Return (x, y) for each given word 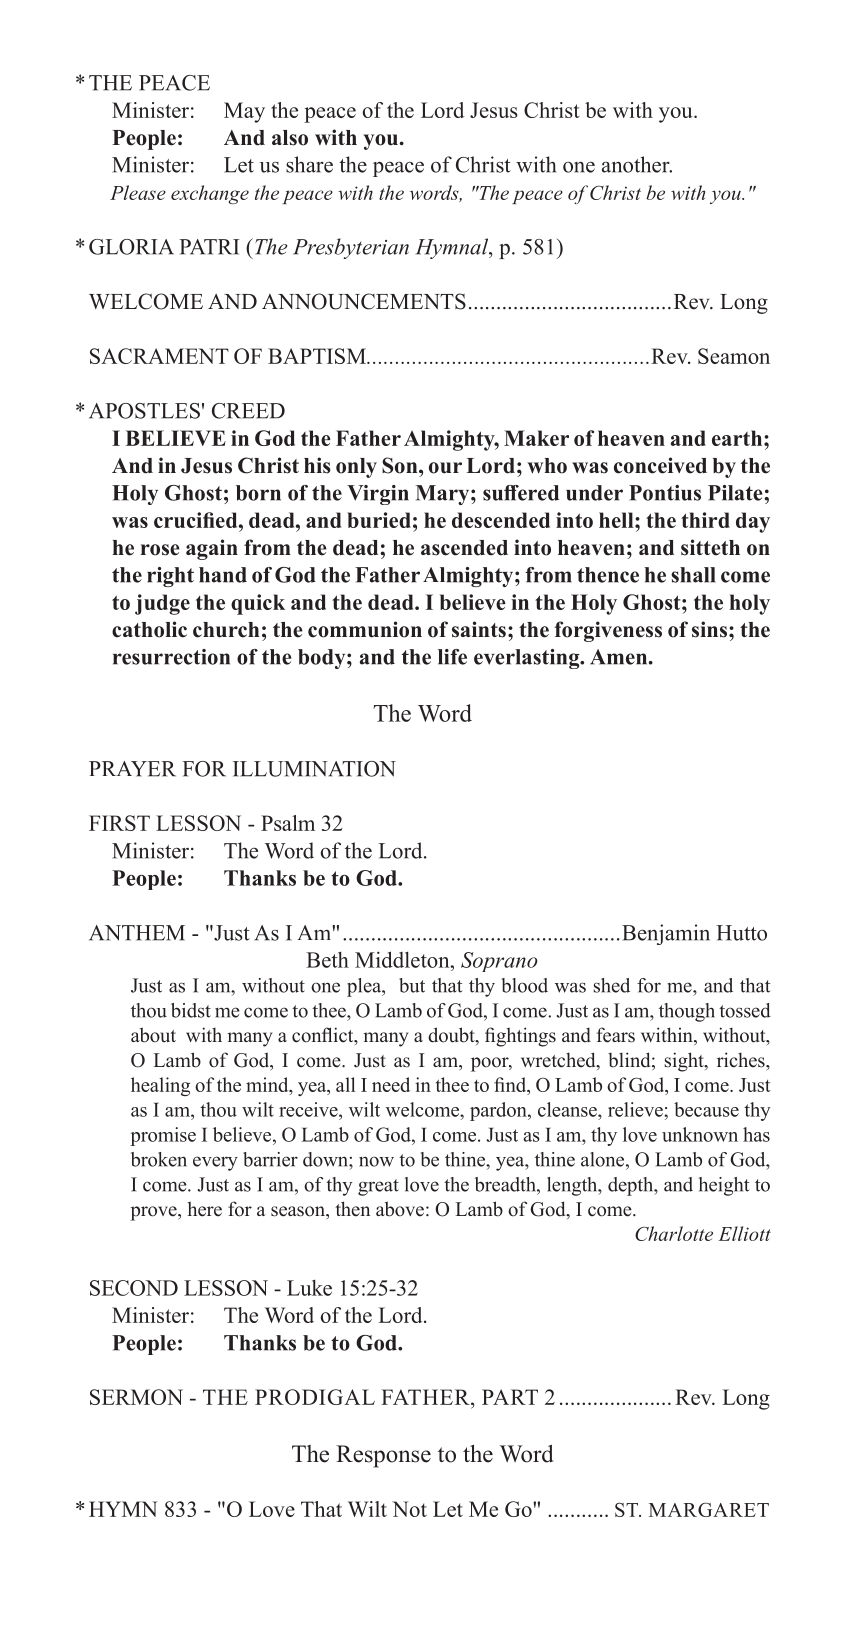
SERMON (136, 1397)
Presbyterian (351, 248)
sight (685, 1062)
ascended (464, 548)
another (637, 164)
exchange (210, 194)
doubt (452, 1036)
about (153, 1035)
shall (693, 575)
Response (383, 1456)
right (170, 577)
